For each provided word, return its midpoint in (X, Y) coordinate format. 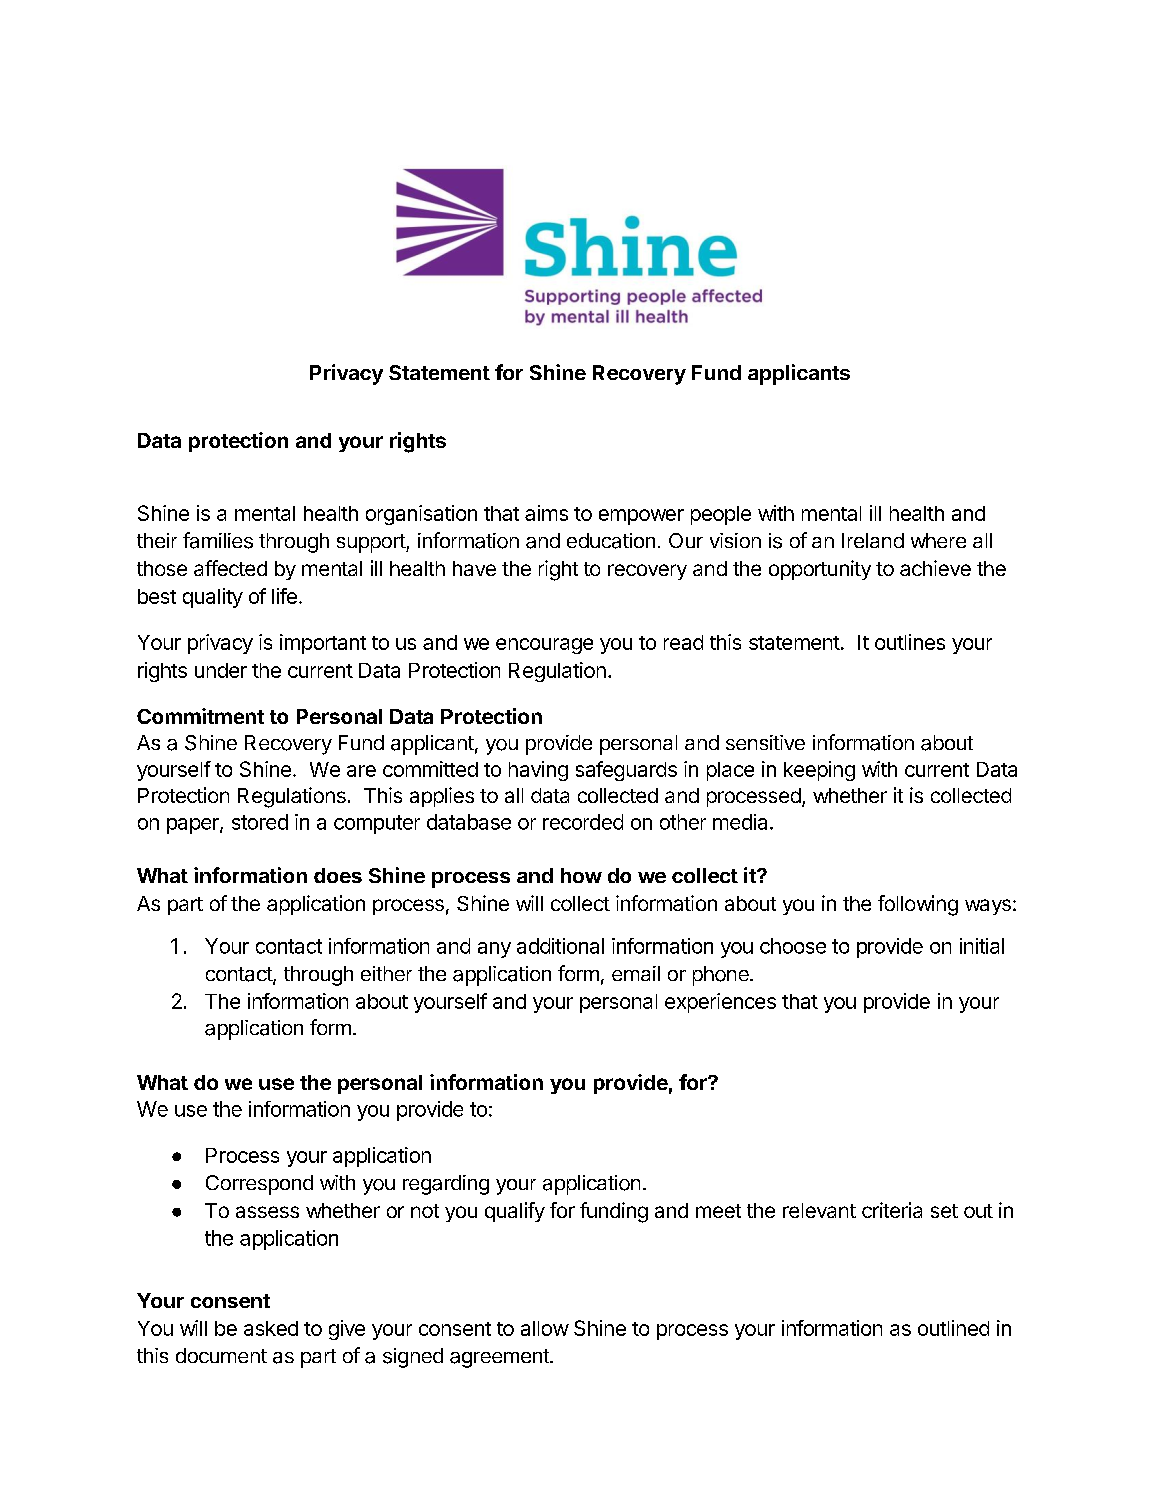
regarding (446, 1185)
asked (271, 1328)
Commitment (200, 716)
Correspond (259, 1185)
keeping (819, 771)
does (338, 875)
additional (560, 946)
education (611, 541)
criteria (892, 1210)
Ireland (873, 540)
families (218, 540)
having (538, 771)
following (918, 905)
